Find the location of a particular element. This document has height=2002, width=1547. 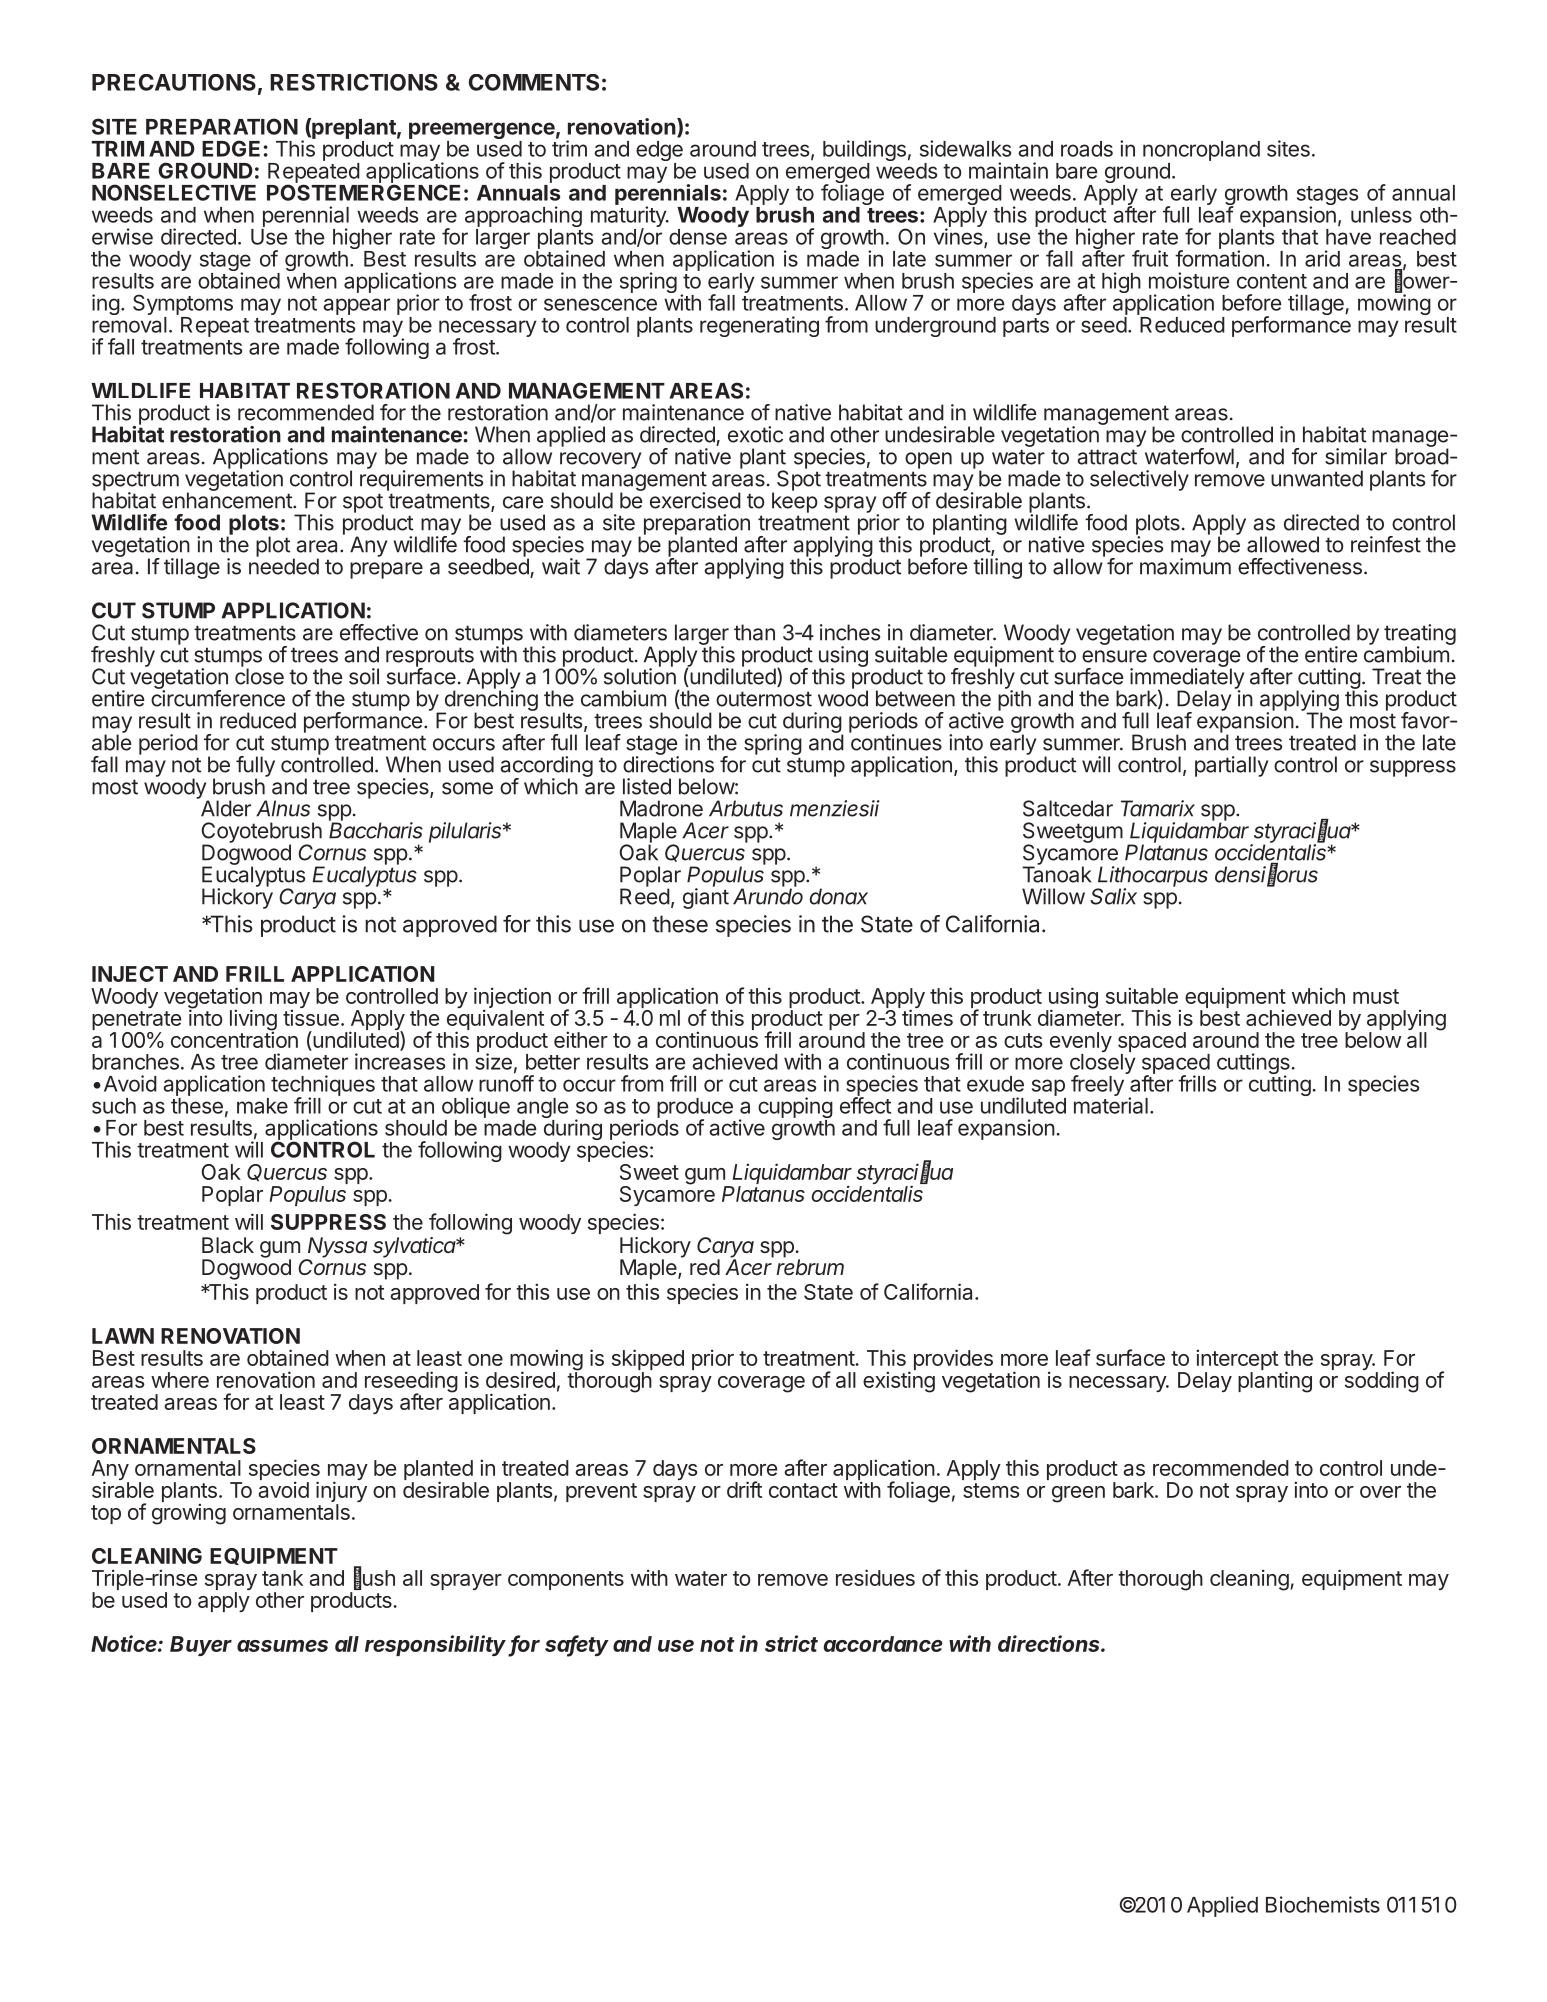

intercept is located at coordinates (1237, 1361).
